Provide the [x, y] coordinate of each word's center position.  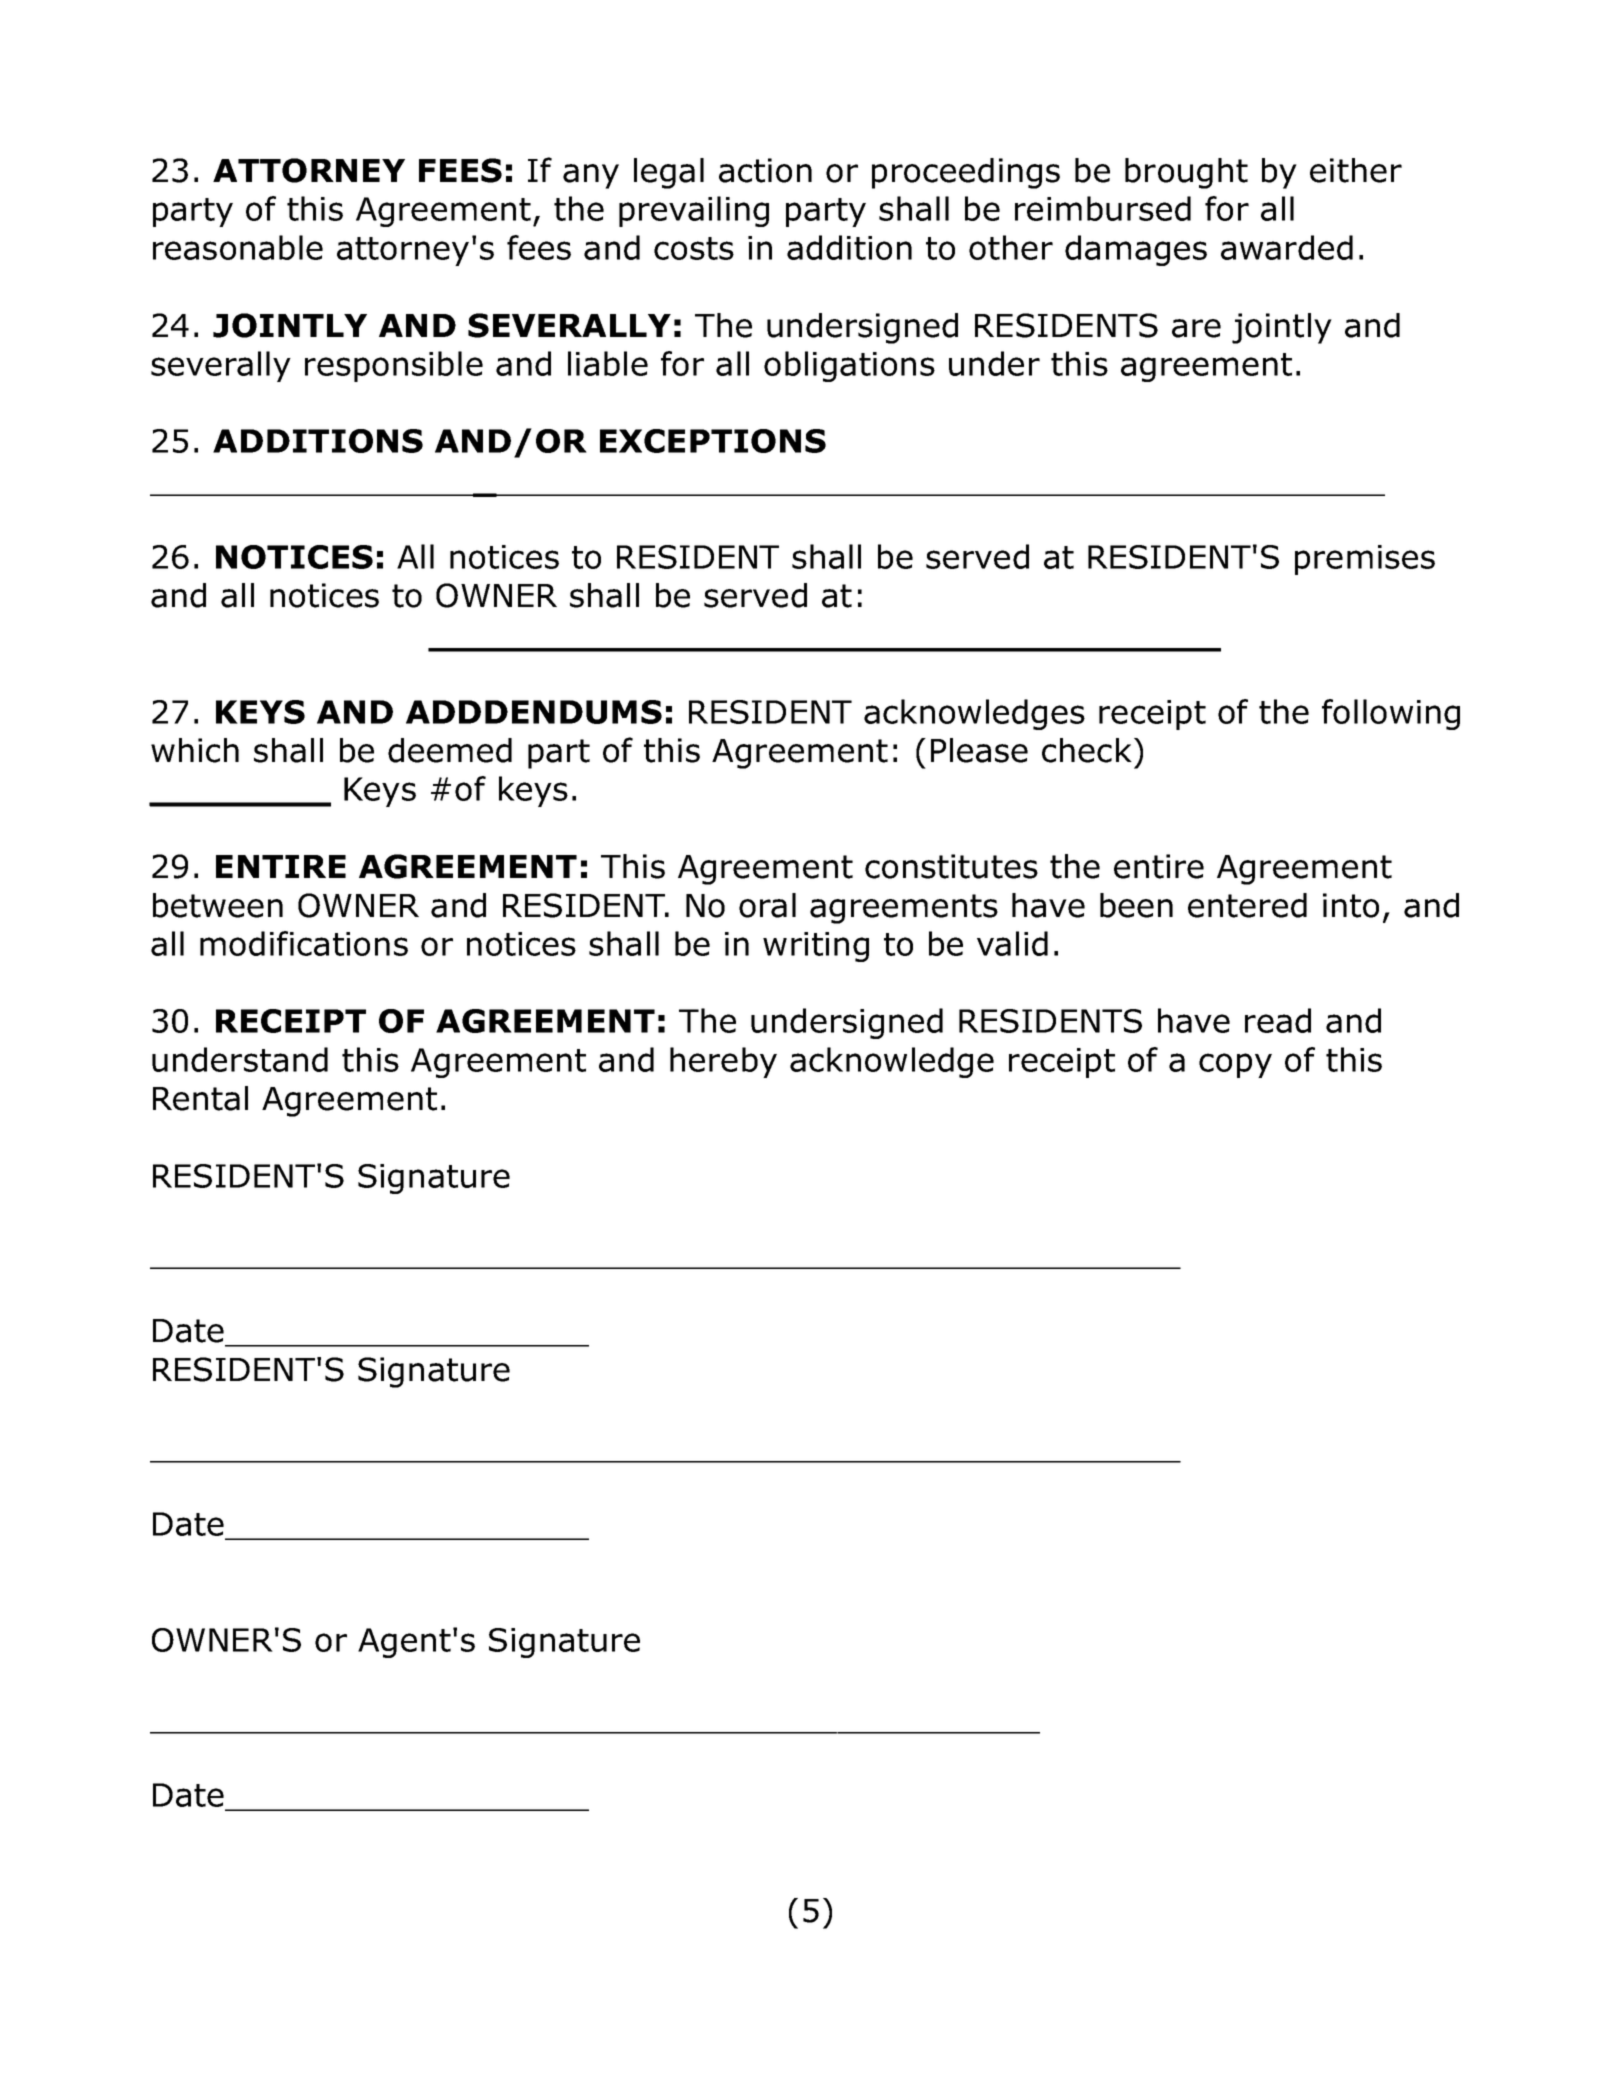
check [1087, 750]
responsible [394, 366]
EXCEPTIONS [713, 441]
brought [1186, 173]
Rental [200, 1098]
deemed [450, 750]
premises [1365, 560]
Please [979, 750]
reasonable [238, 247]
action [765, 170]
